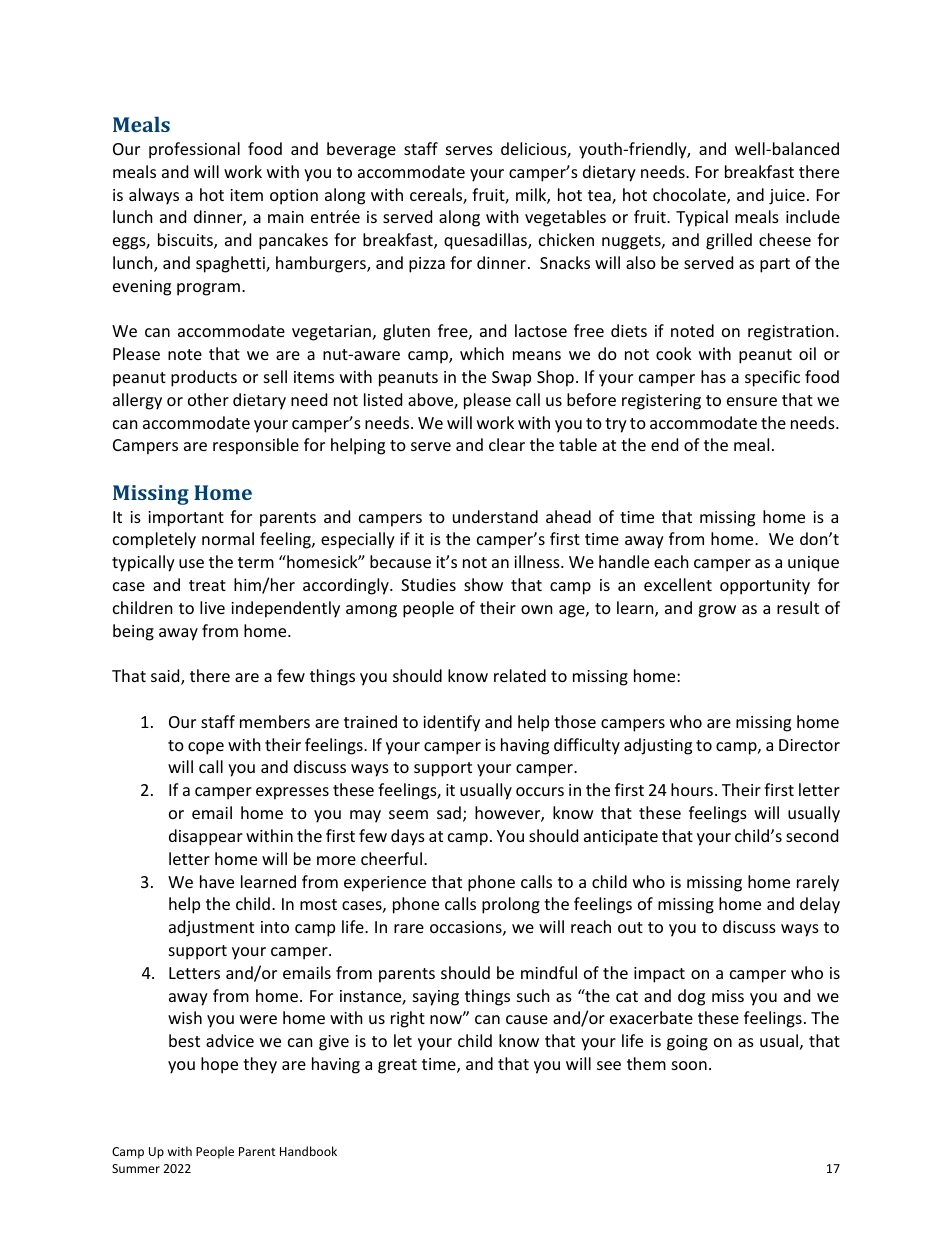  What do you see at coordinates (690, 196) in the page?
I see `chocolate` at bounding box center [690, 196].
